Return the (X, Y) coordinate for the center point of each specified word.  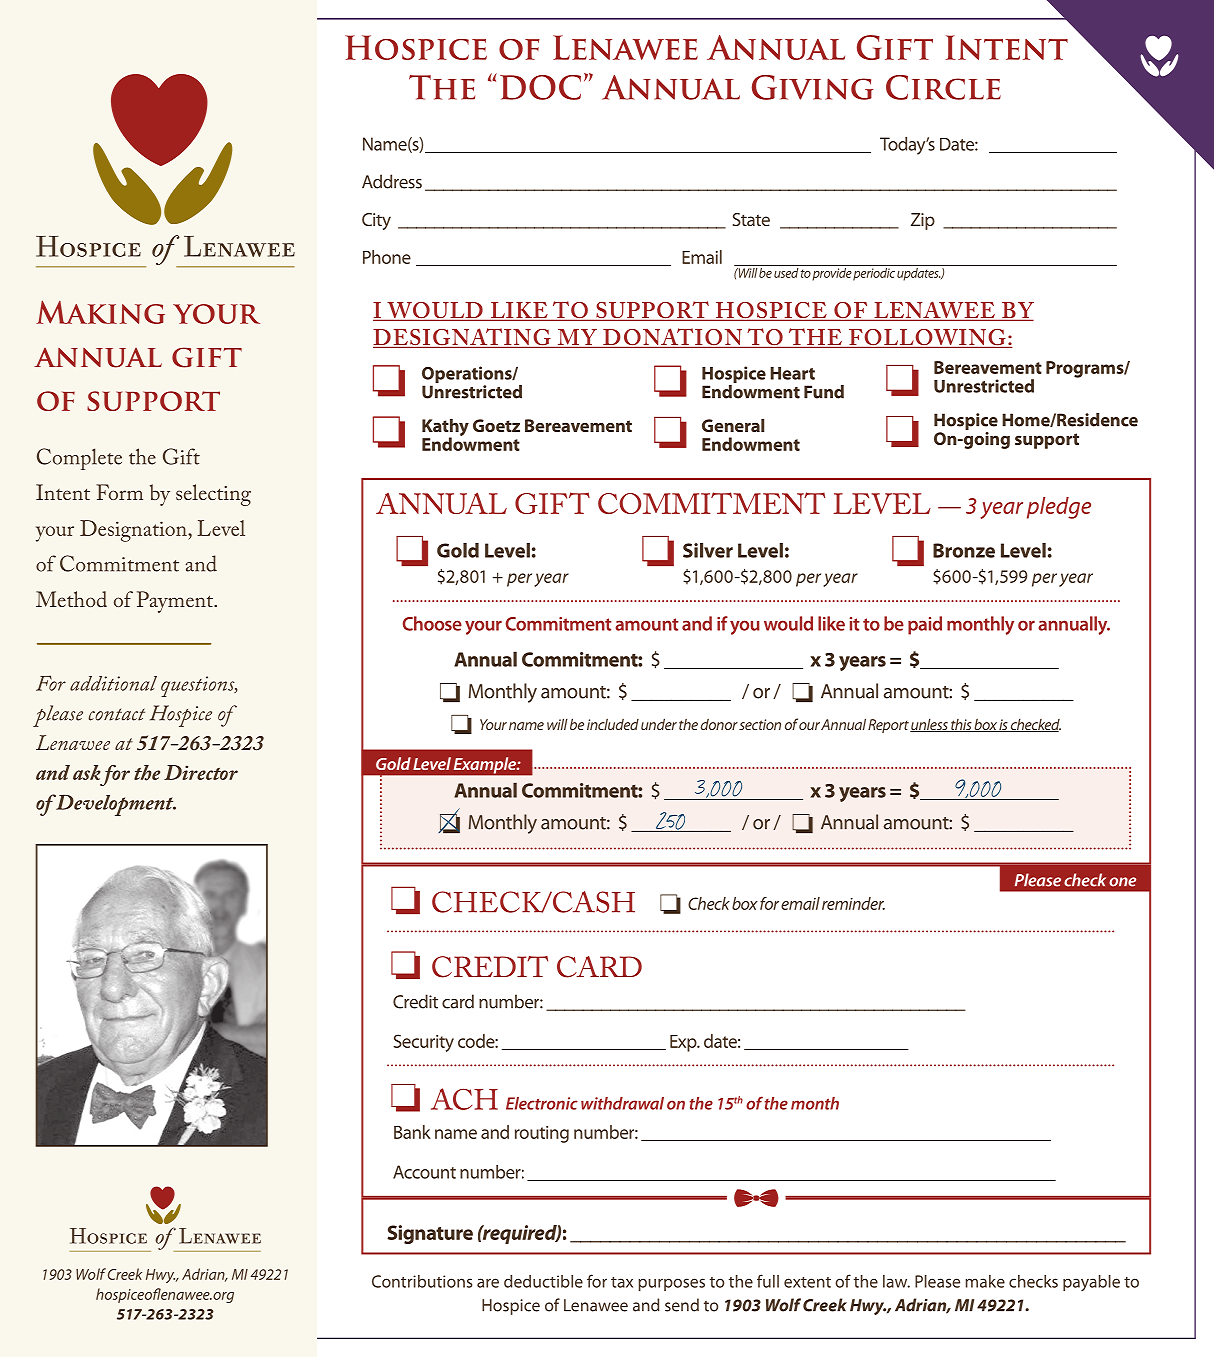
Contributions (422, 1281)
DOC (540, 87)
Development (116, 805)
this (961, 725)
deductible (543, 1281)
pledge (1059, 508)
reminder (853, 903)
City (376, 221)
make (985, 1281)
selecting (213, 495)
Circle (943, 87)
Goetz (496, 425)
